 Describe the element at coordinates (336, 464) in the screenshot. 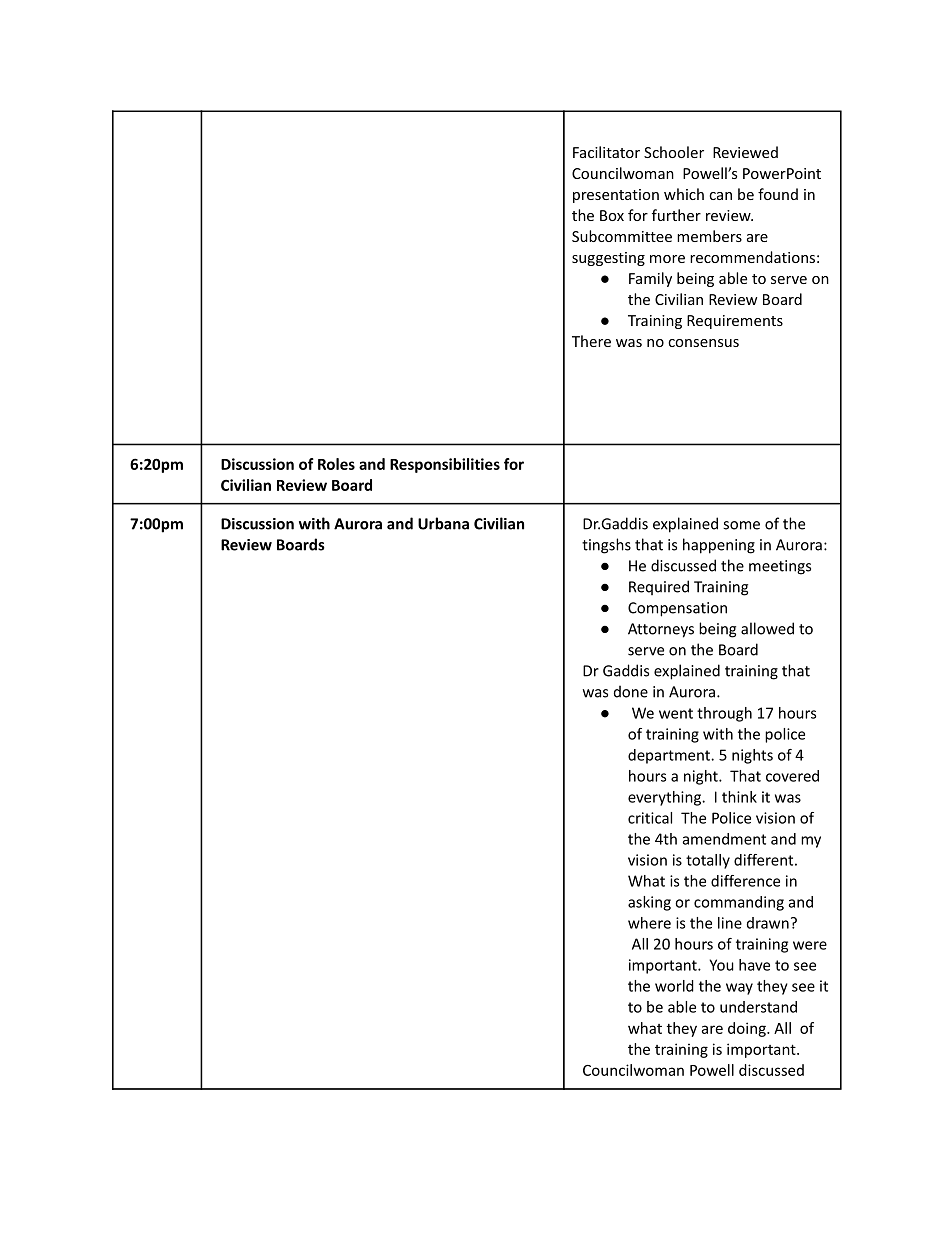

I see `Roles` at that location.
